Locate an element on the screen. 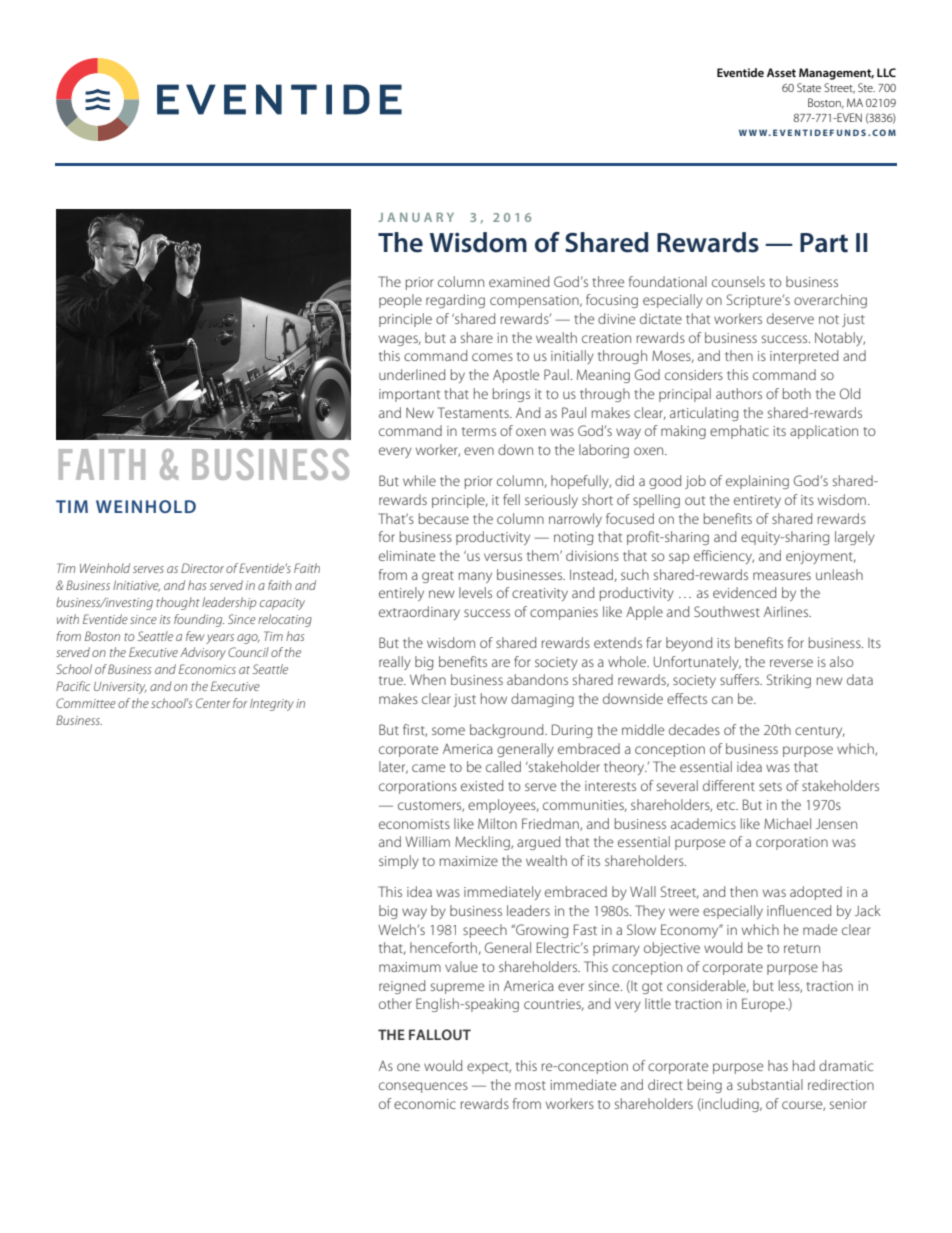  examined is located at coordinates (519, 281).
